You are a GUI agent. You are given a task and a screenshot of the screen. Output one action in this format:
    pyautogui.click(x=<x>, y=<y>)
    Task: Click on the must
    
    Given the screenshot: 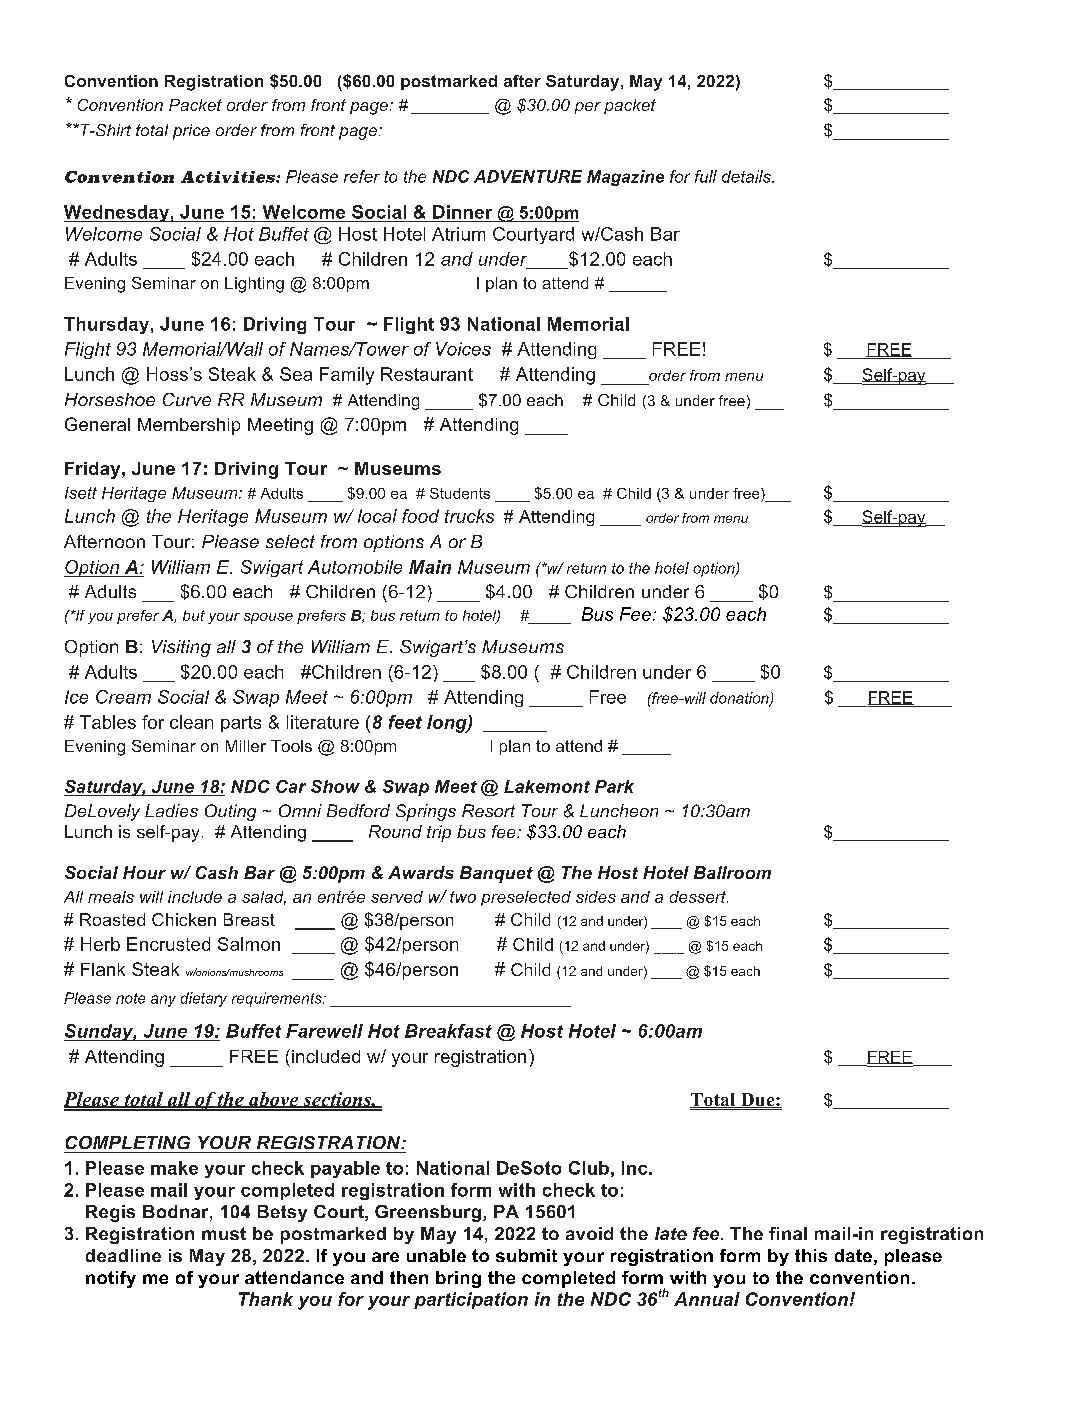 What is the action you would take?
    pyautogui.click(x=224, y=1233)
